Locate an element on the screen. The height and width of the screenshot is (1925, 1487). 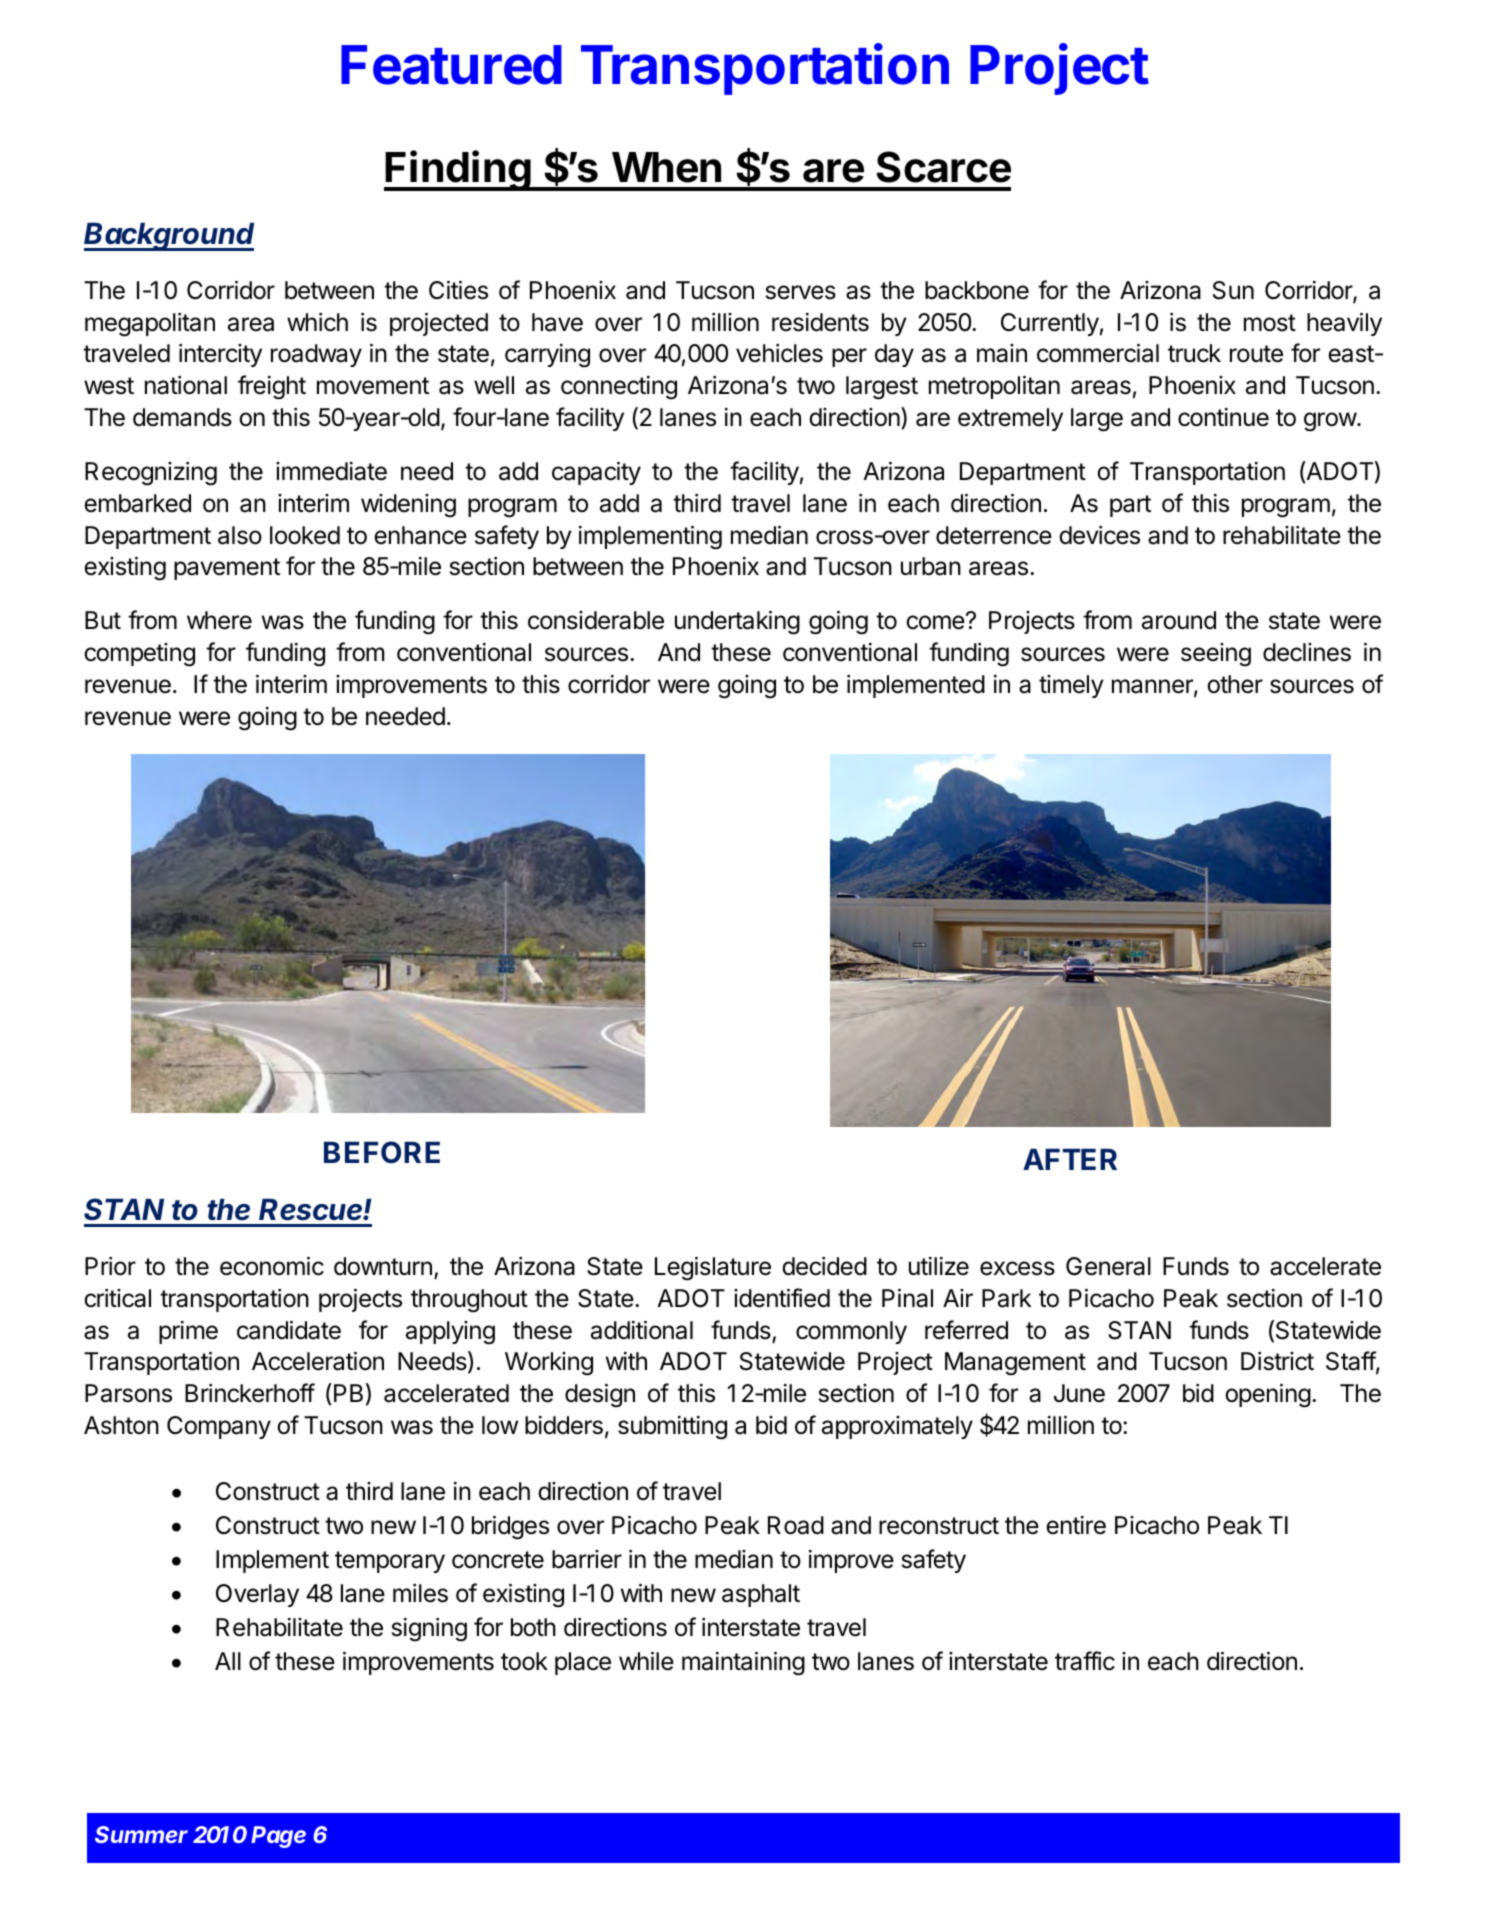
while is located at coordinates (646, 1661).
